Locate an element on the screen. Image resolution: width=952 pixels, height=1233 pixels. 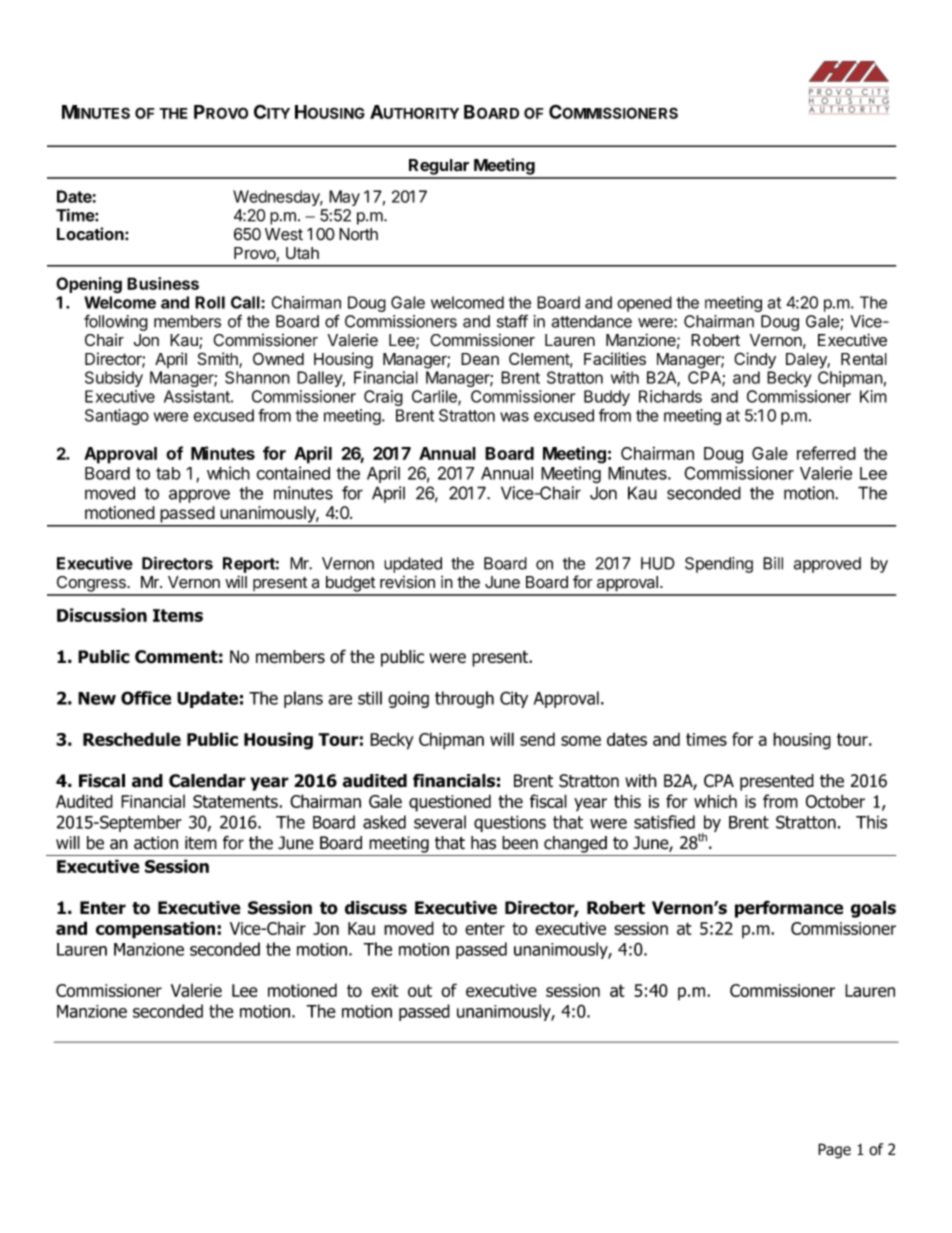
was is located at coordinates (514, 417).
